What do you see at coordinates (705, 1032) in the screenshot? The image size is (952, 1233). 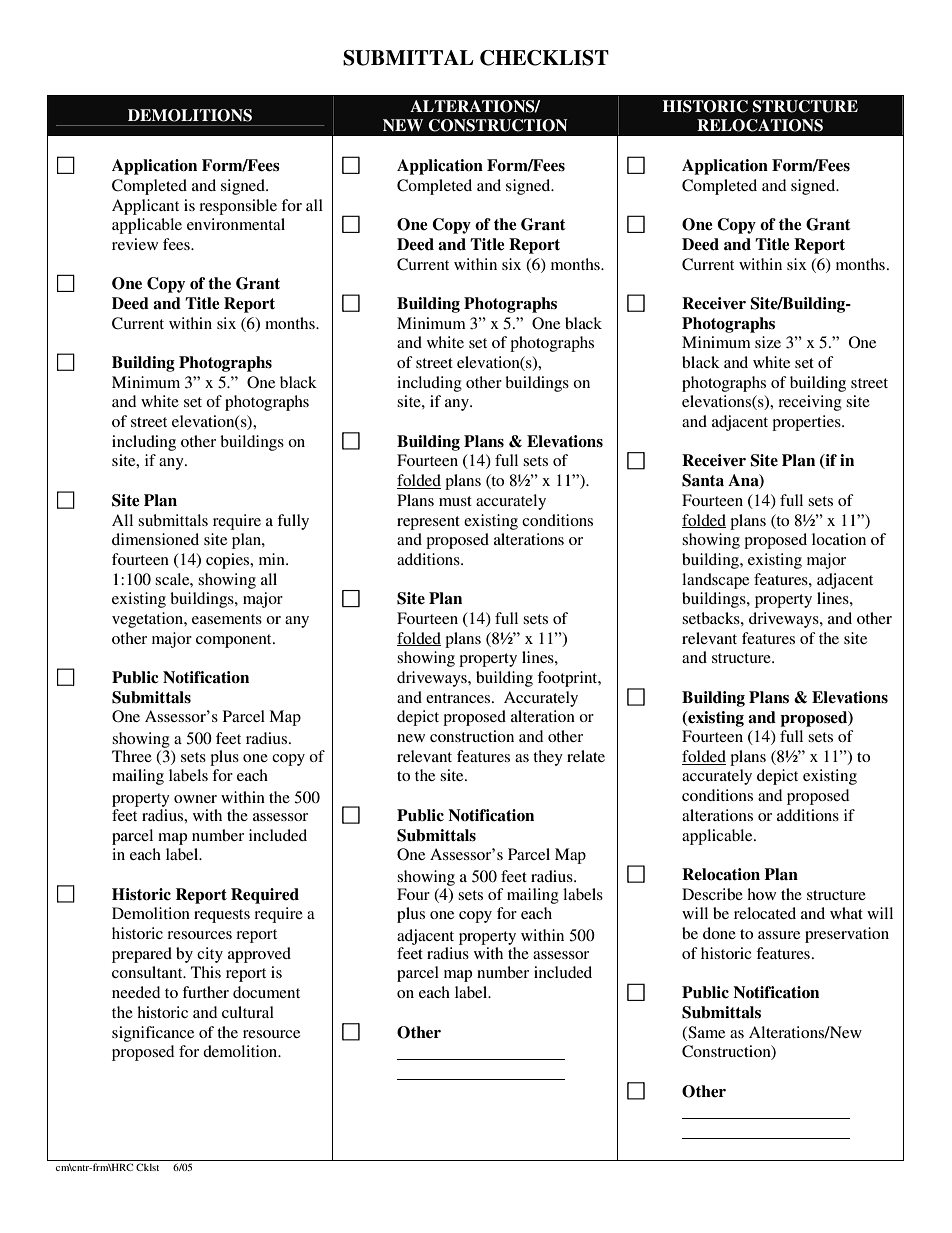 I see `Same` at bounding box center [705, 1032].
